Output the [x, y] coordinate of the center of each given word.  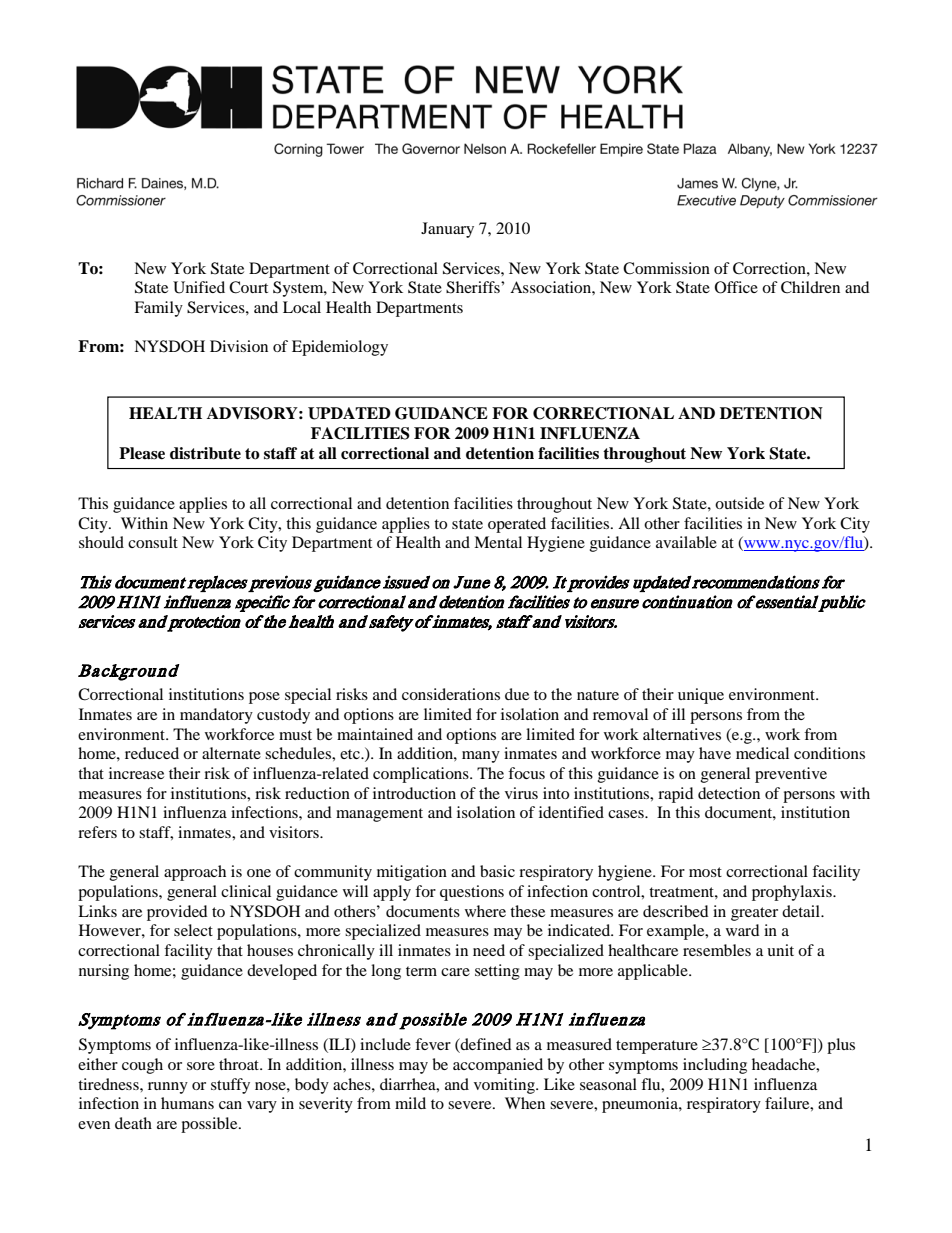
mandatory [216, 716]
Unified [199, 287]
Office [736, 287]
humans [187, 1103]
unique [701, 696]
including [715, 1066]
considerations [451, 694]
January [447, 230]
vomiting [505, 1086]
